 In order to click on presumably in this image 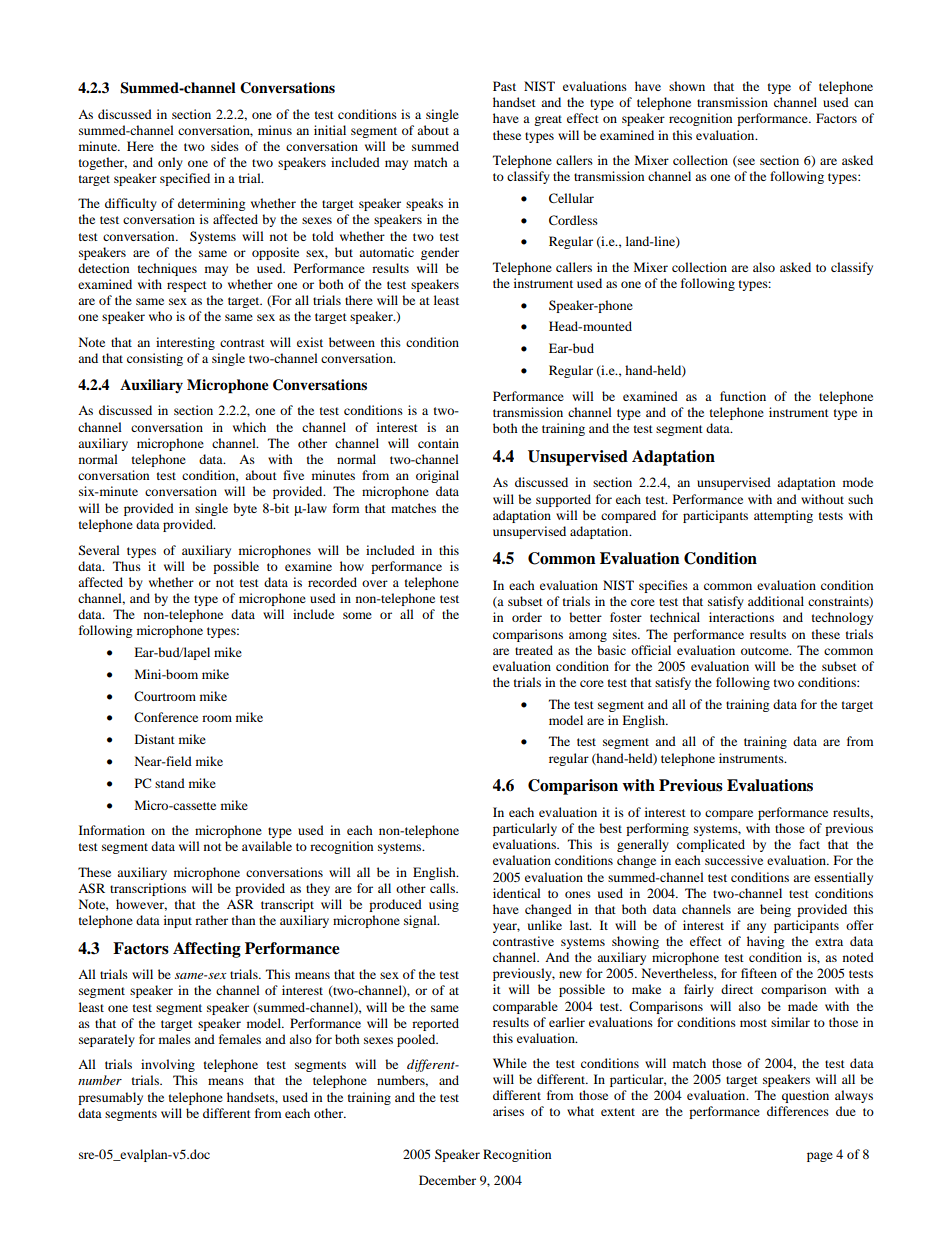, I will do `click(110, 1098)`.
